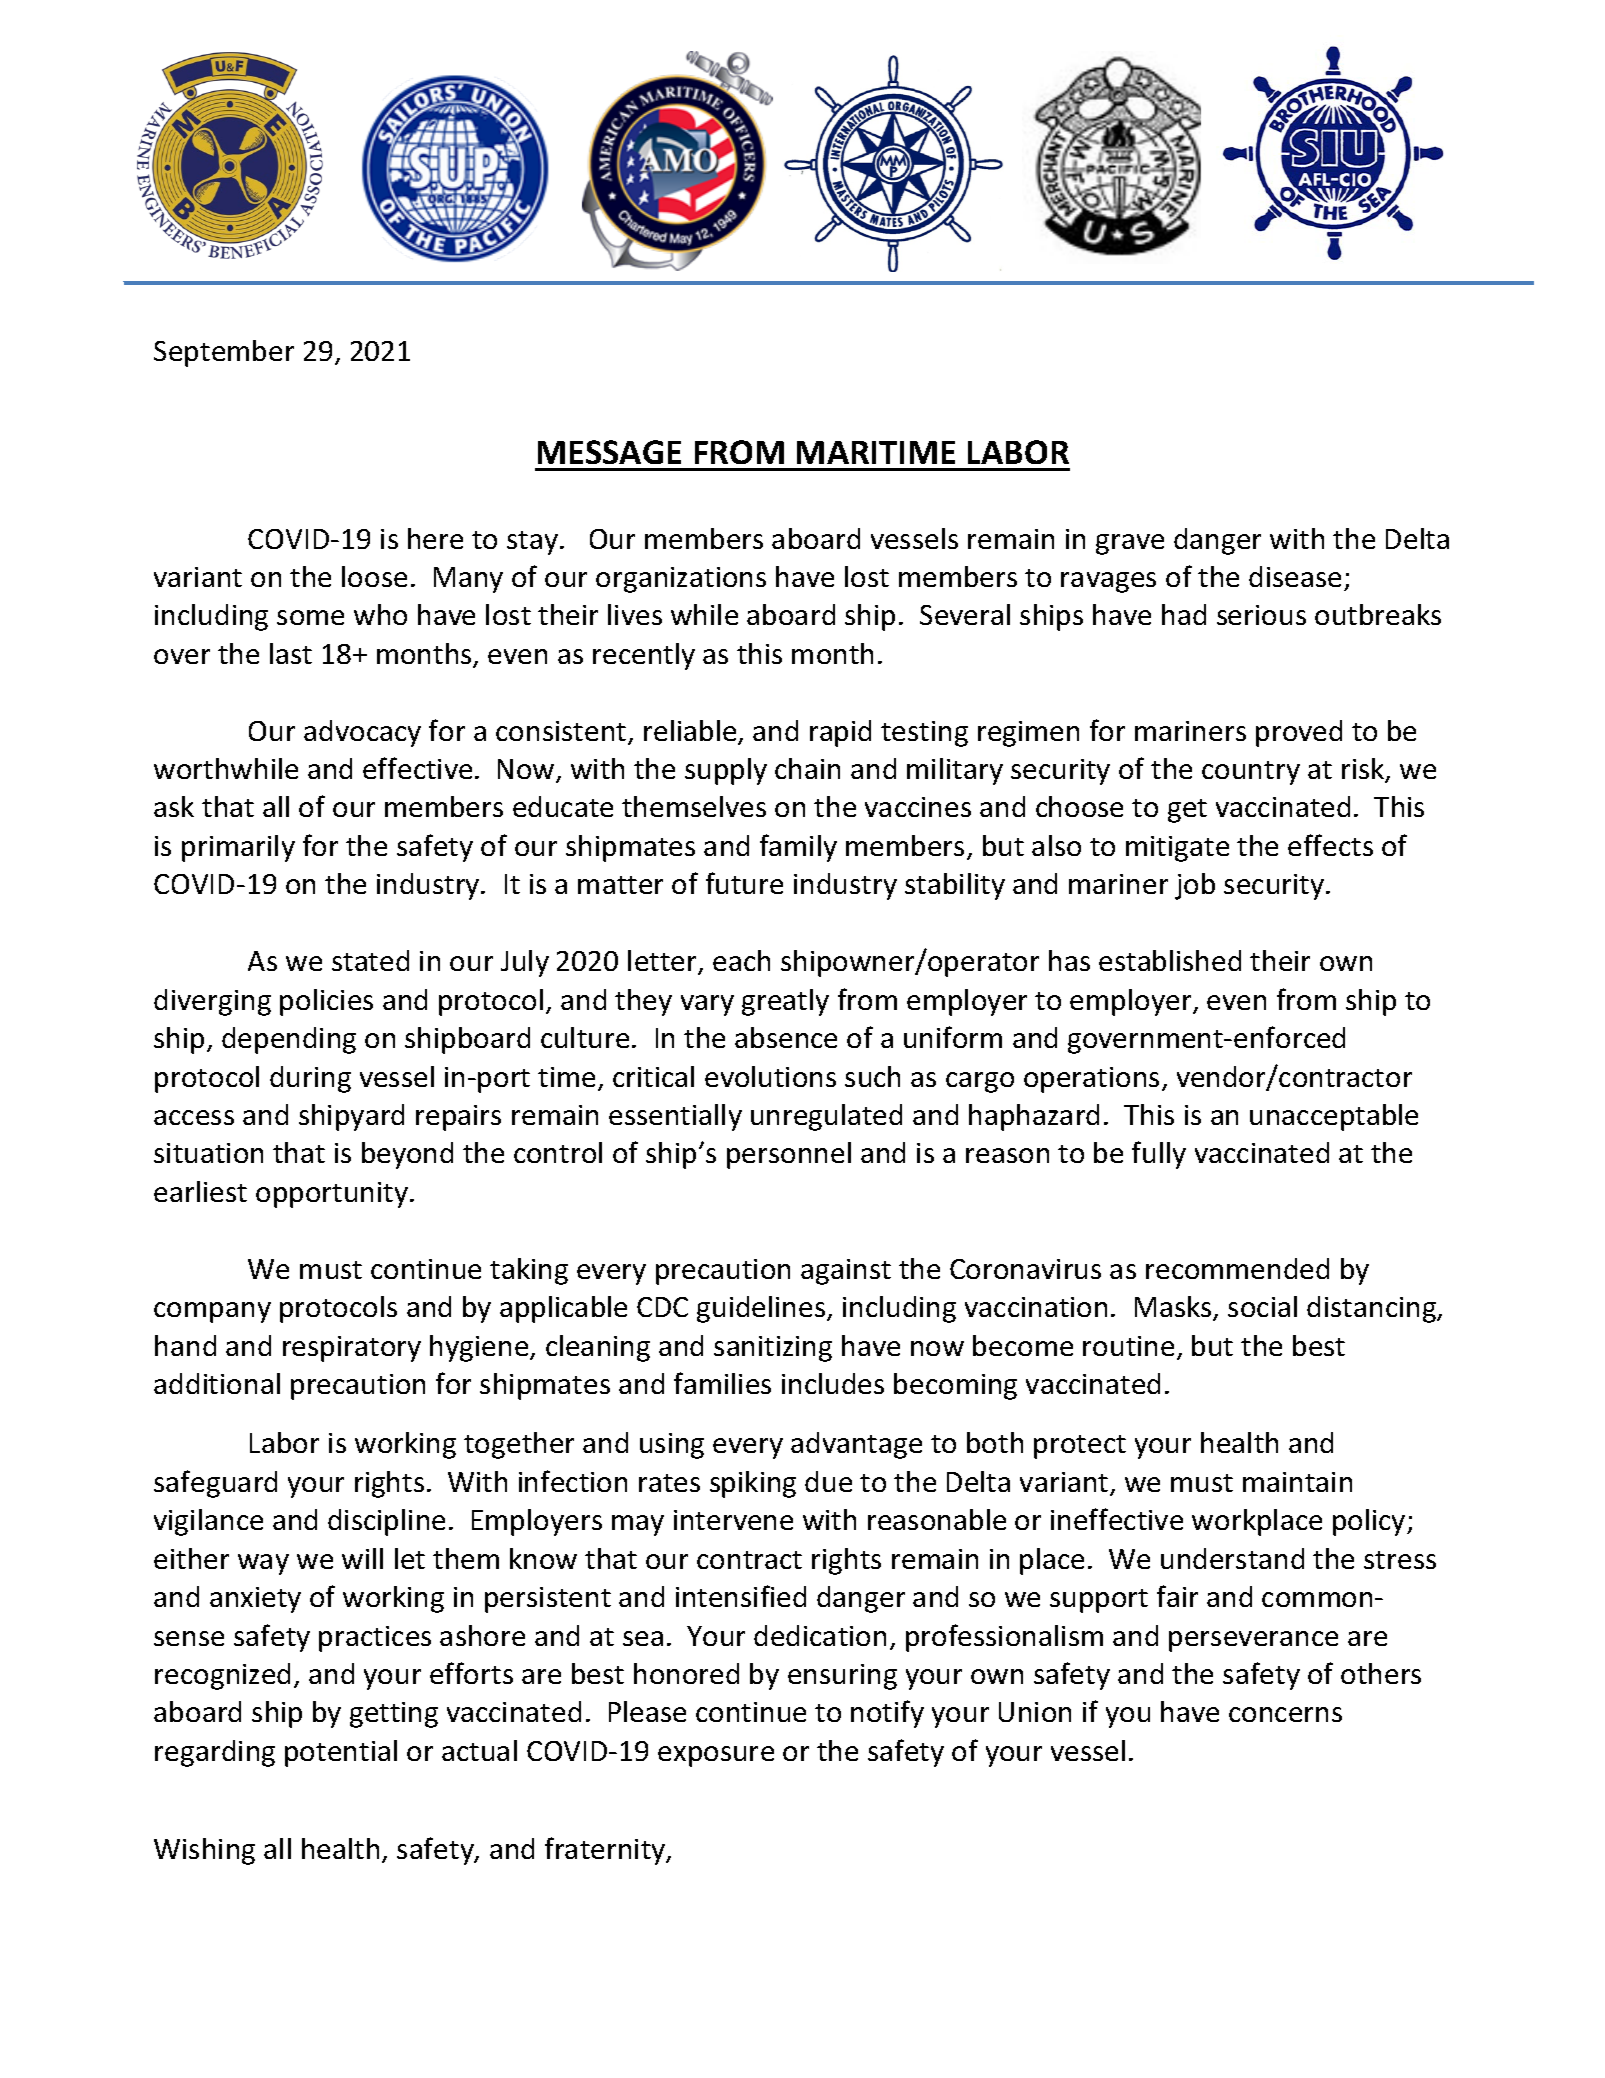  What do you see at coordinates (1130, 544) in the screenshot?
I see `grave` at bounding box center [1130, 544].
